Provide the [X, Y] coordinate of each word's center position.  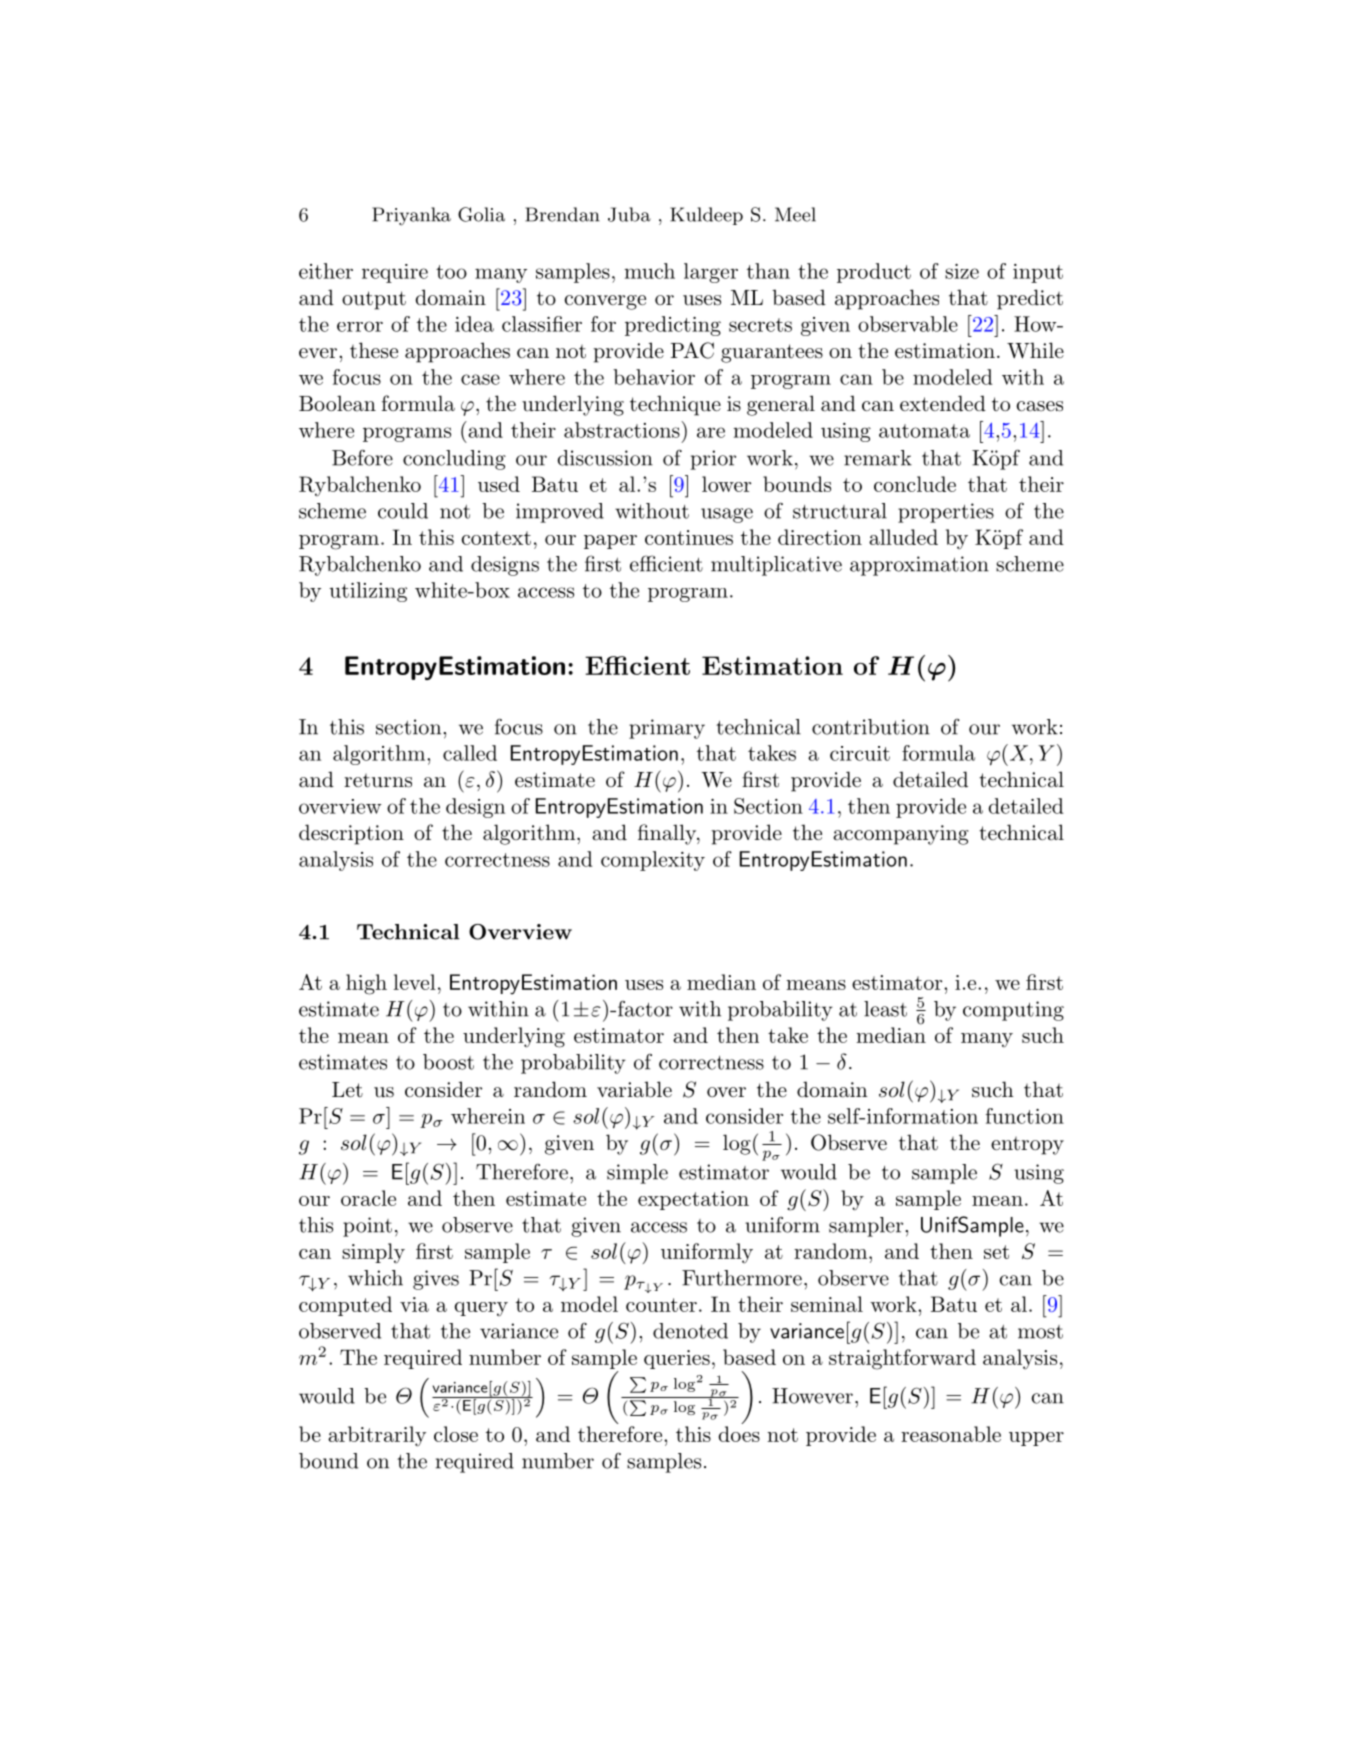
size [962, 271]
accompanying [901, 835]
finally [668, 834]
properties [946, 513]
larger [711, 273]
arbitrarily [377, 1436]
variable [634, 1089]
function [1025, 1116]
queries [677, 1359]
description [351, 834]
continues [689, 537]
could [403, 511]
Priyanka [411, 216]
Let [347, 1089]
